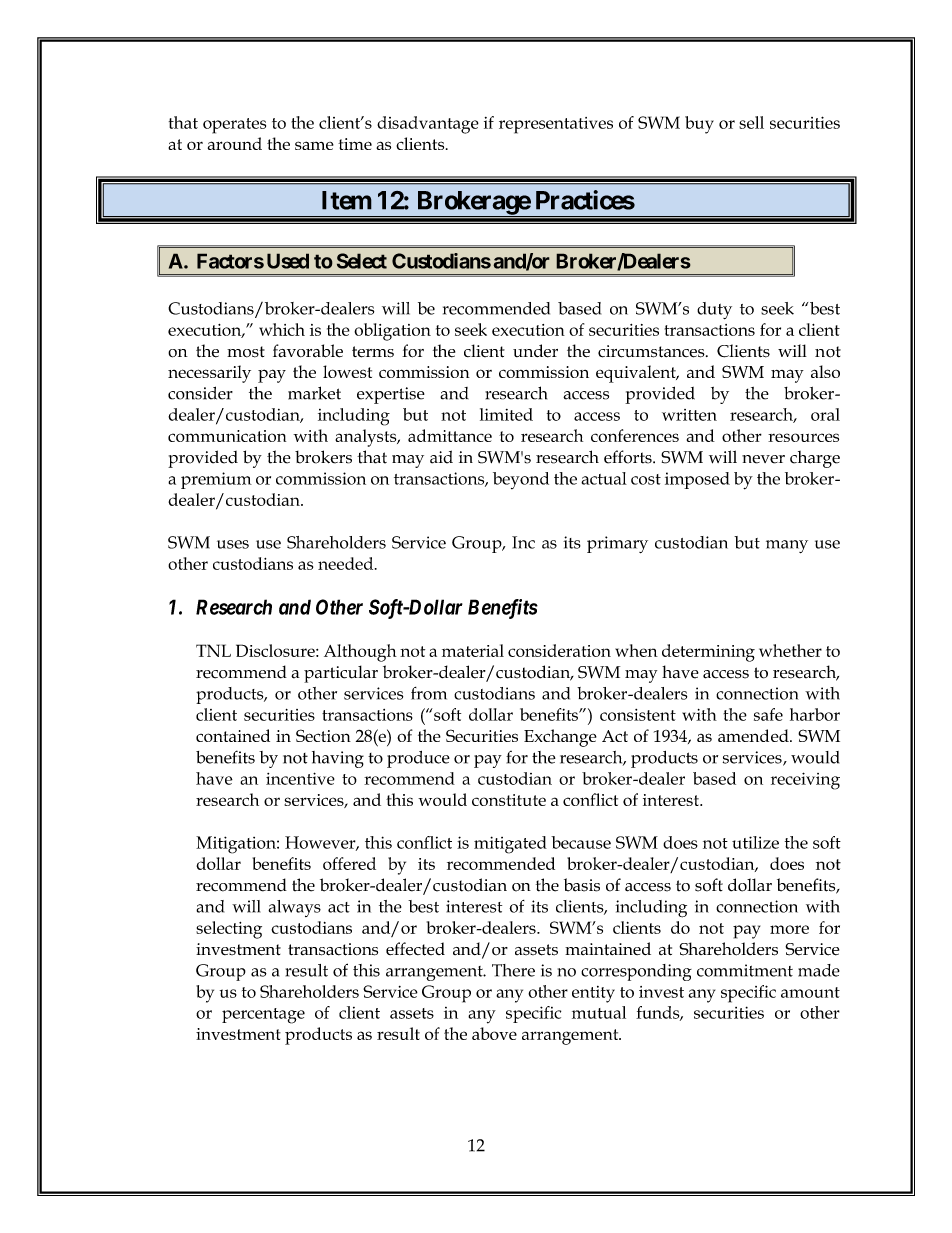  Describe the element at coordinates (556, 125) in the document. I see `representatives` at that location.
